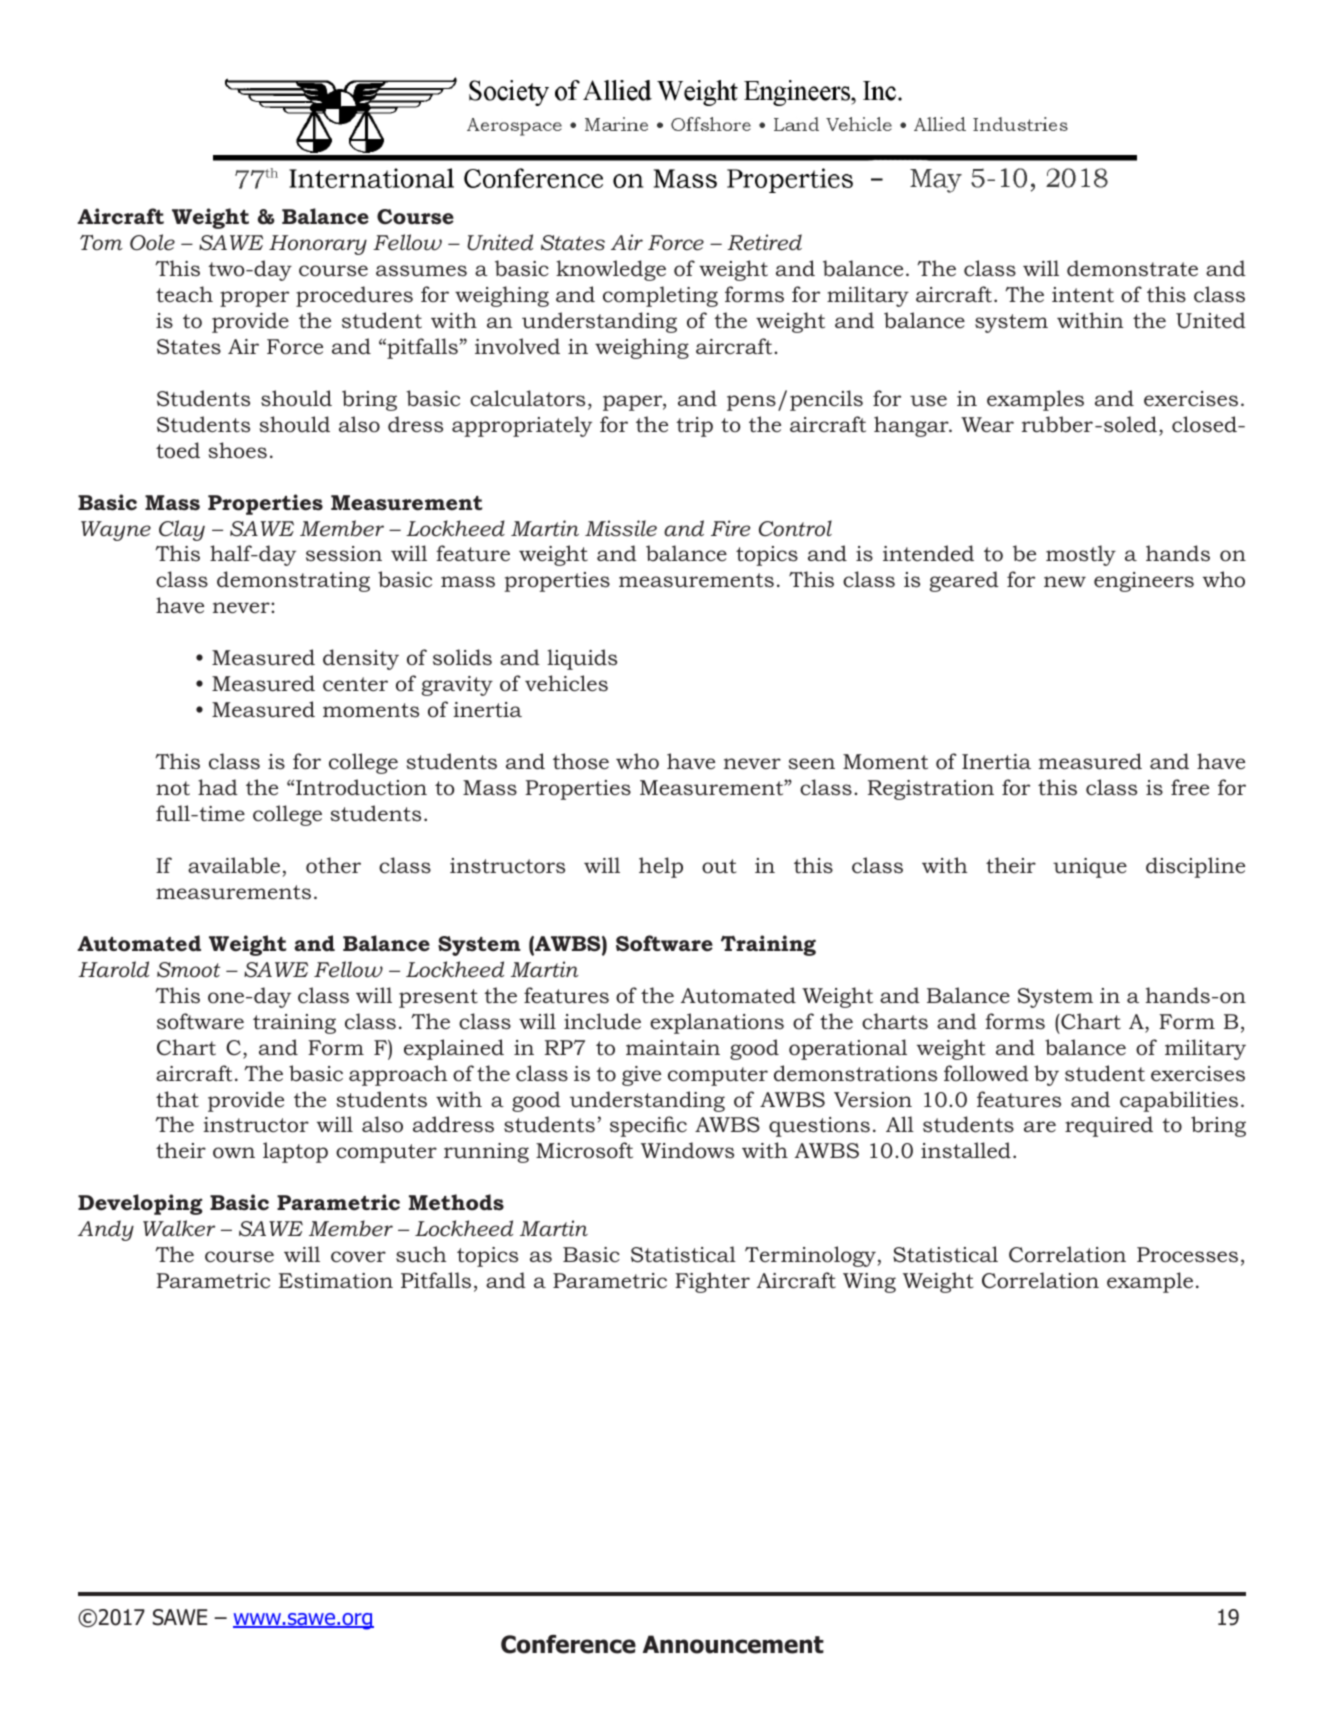  What do you see at coordinates (234, 1153) in the document?
I see `own` at bounding box center [234, 1153].
